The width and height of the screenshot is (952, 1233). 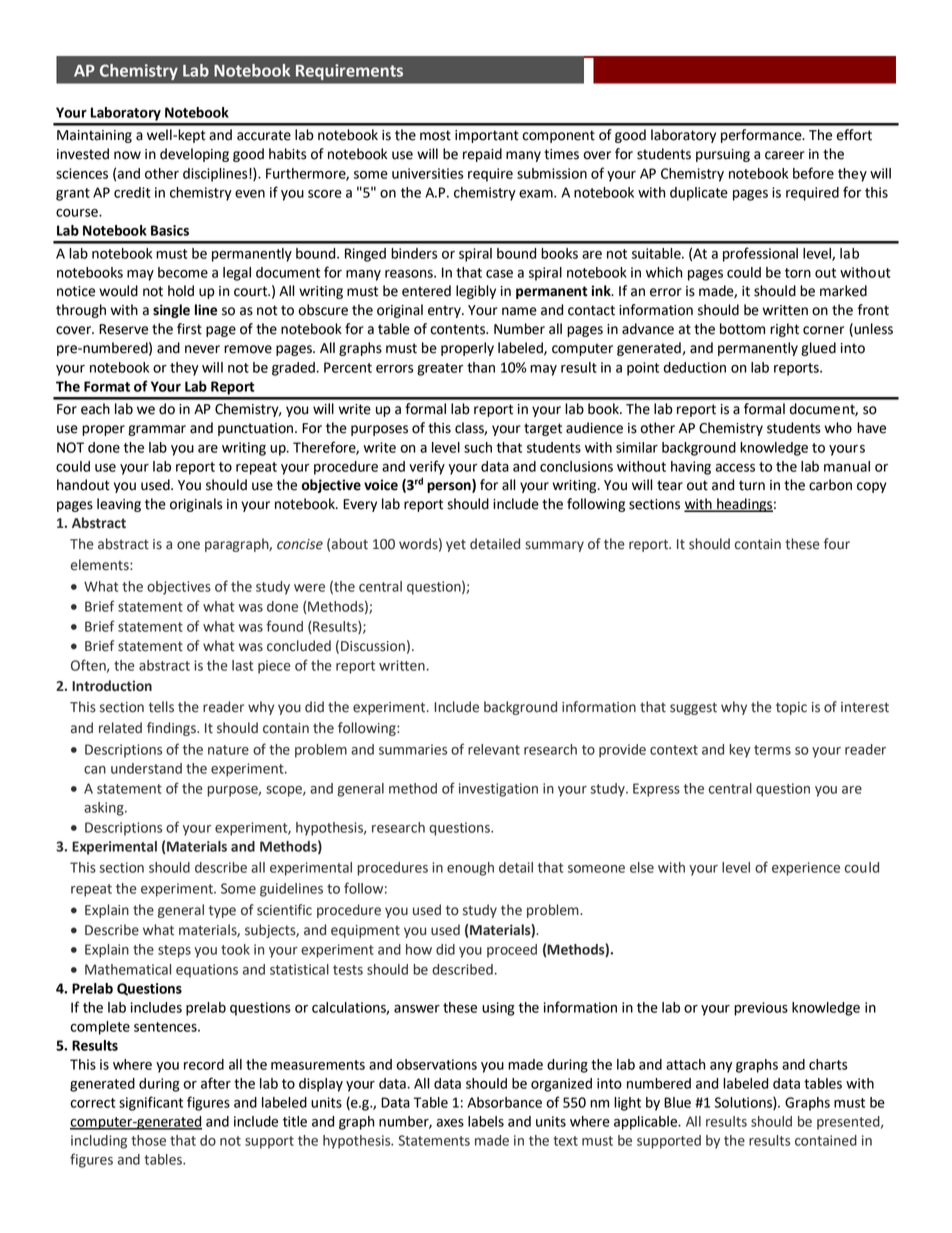 What do you see at coordinates (482, 155) in the screenshot?
I see `repaid` at bounding box center [482, 155].
